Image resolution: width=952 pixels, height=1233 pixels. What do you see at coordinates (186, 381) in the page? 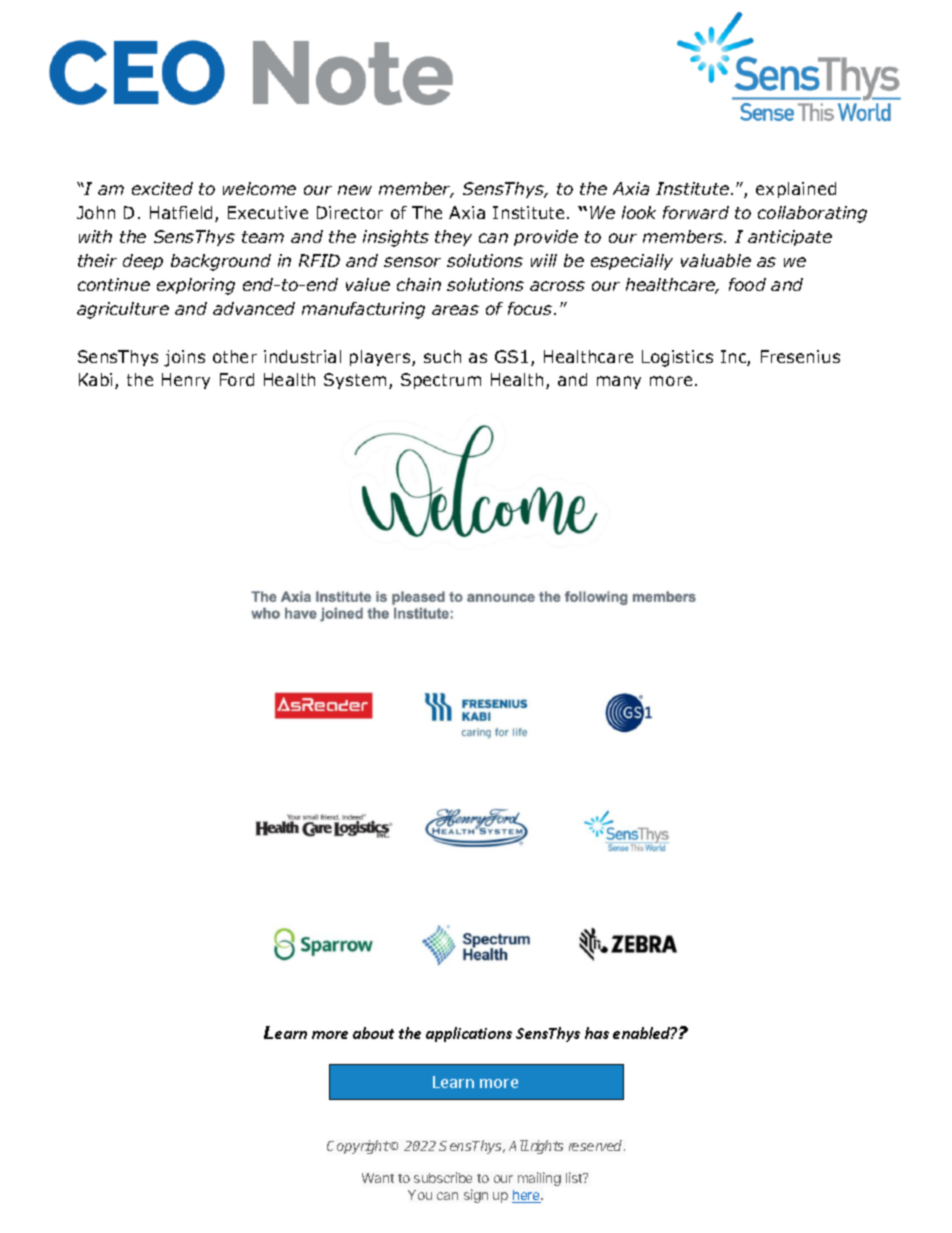
I see `Henry` at bounding box center [186, 381].
